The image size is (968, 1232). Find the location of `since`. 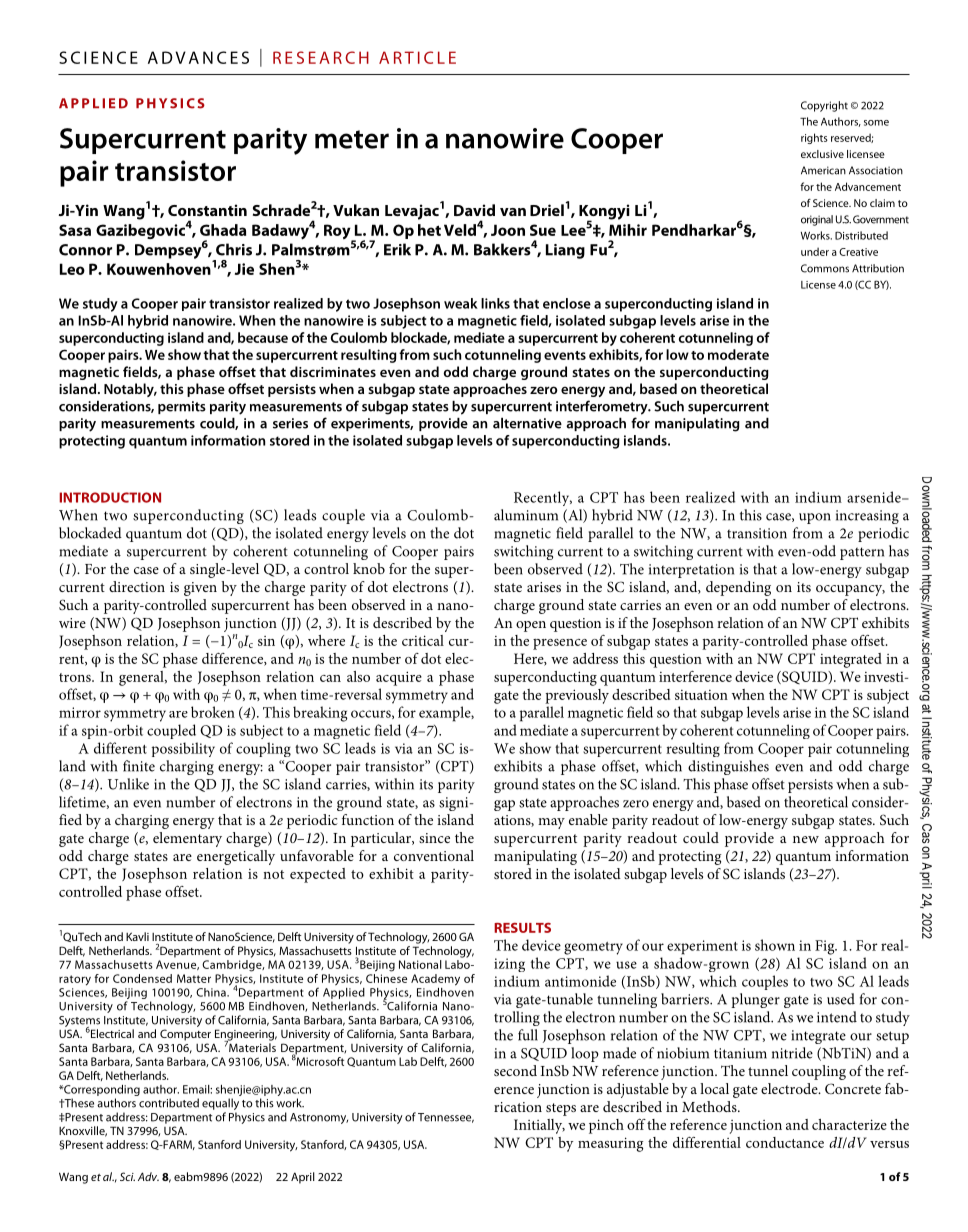

since is located at coordinates (434, 838).
